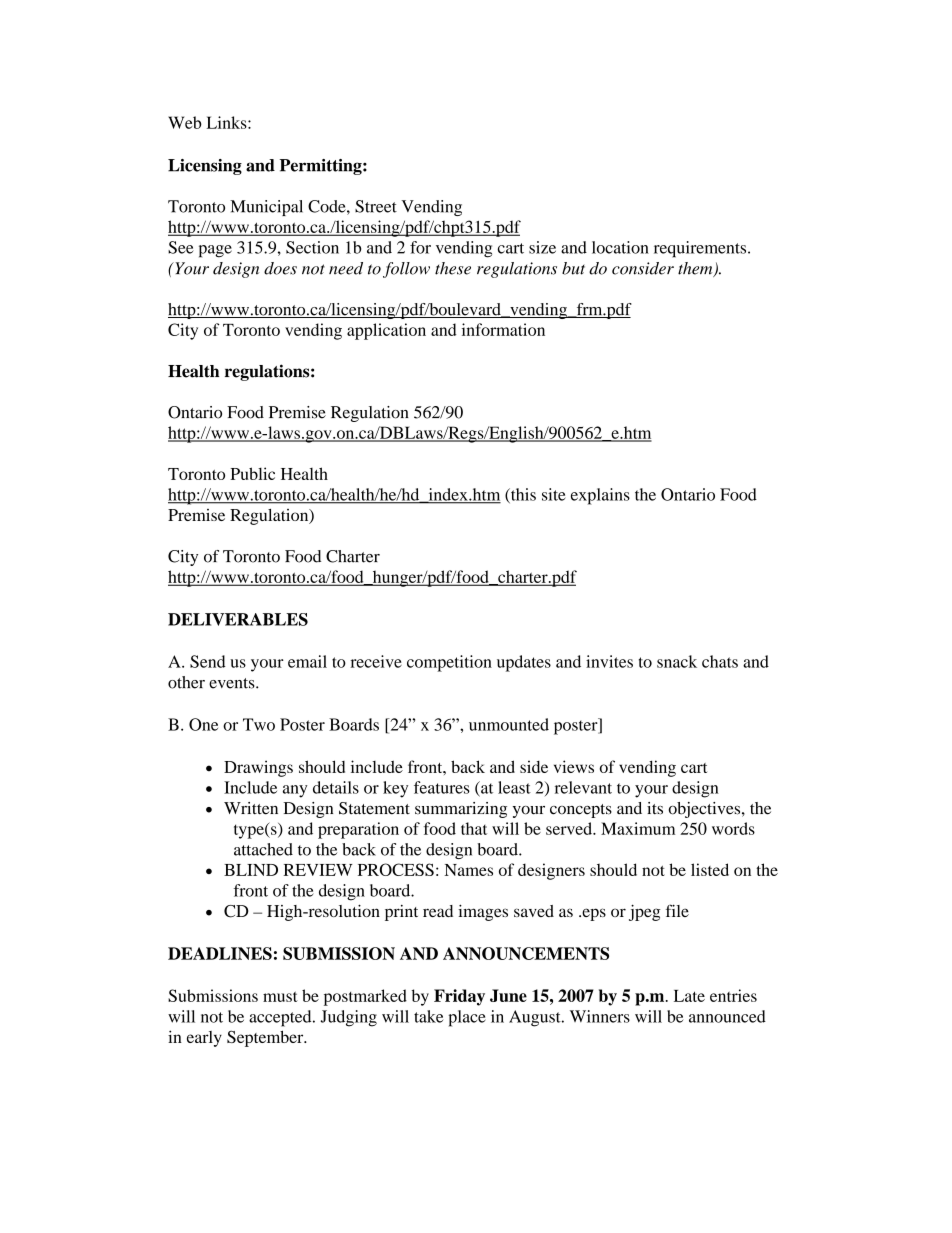 This screenshot has width=952, height=1233. Describe the element at coordinates (677, 661) in the screenshot. I see `snack` at that location.
